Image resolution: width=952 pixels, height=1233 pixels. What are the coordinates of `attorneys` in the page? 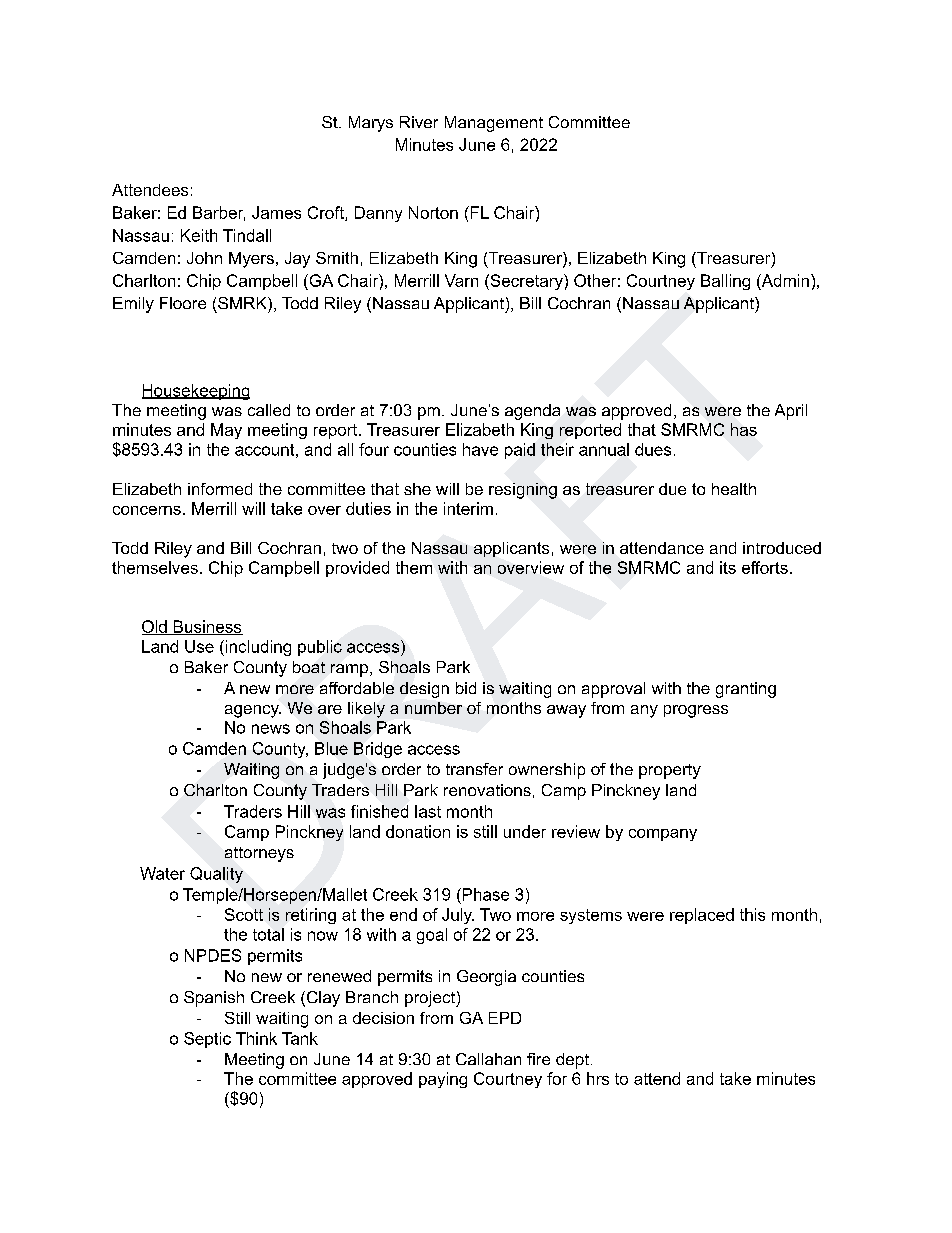 It's located at (259, 854).
